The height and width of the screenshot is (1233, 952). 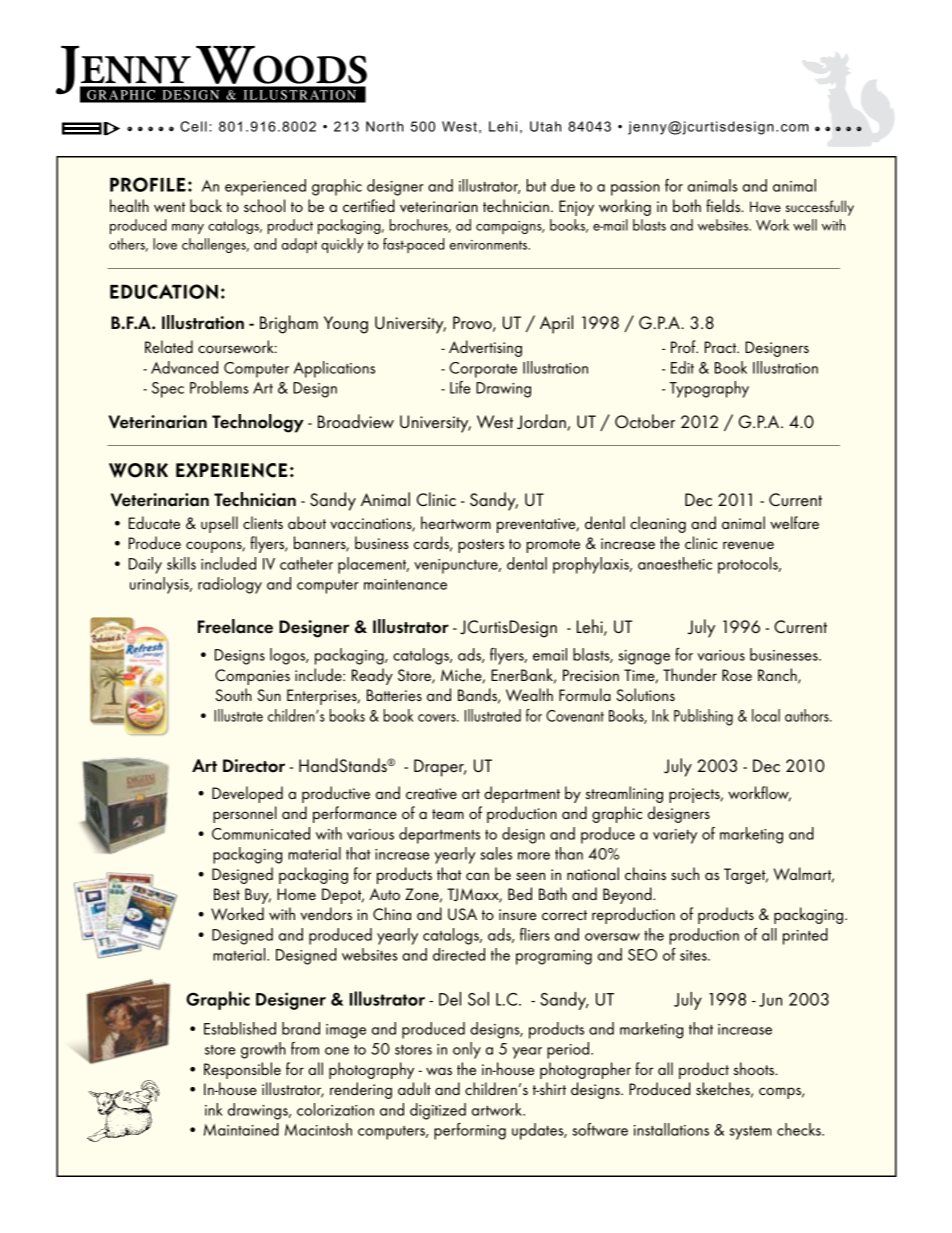 What do you see at coordinates (438, 1111) in the screenshot?
I see `digitized` at bounding box center [438, 1111].
